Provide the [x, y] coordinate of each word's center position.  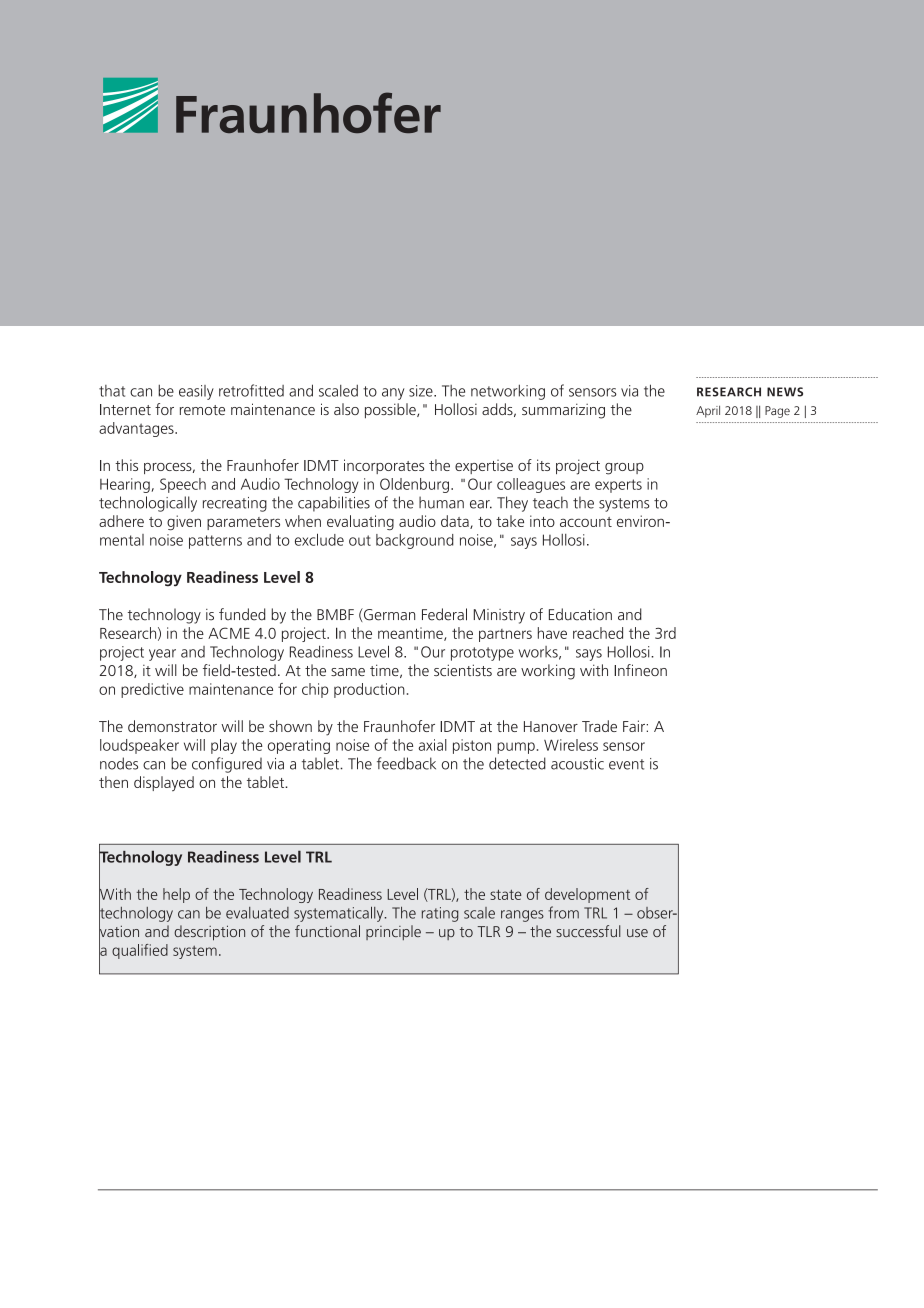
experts [618, 486]
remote [202, 410]
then [113, 782]
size [422, 391]
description [209, 933]
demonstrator [172, 726]
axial [432, 745]
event [626, 764]
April [708, 411]
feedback [406, 763]
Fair [635, 726]
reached [598, 633]
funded [242, 614]
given [184, 522]
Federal [444, 614]
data [456, 522]
